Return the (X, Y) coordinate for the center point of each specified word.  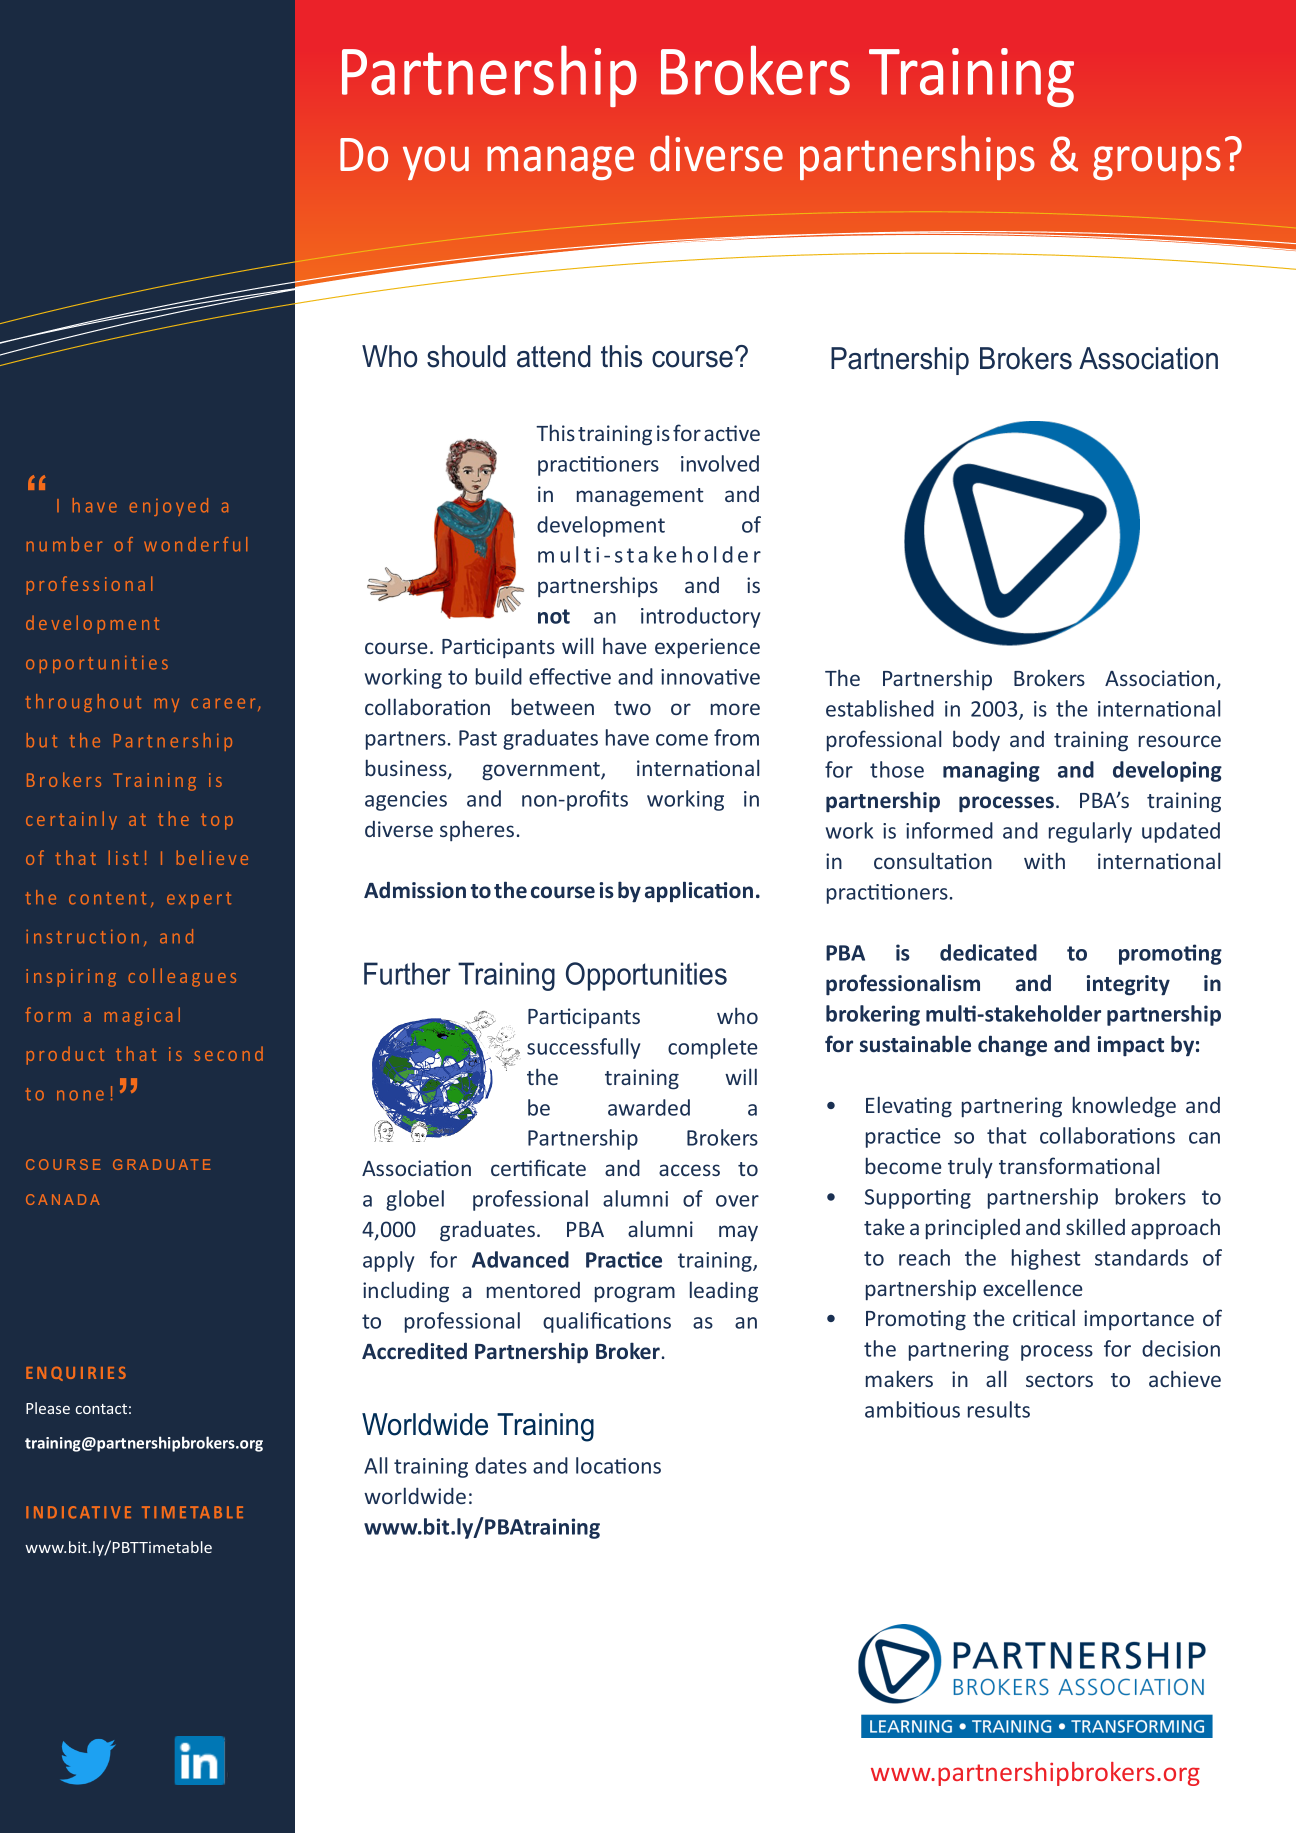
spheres (477, 830)
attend (554, 356)
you (436, 163)
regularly (1090, 832)
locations (618, 1465)
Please (48, 1408)
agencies (406, 801)
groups (1157, 163)
